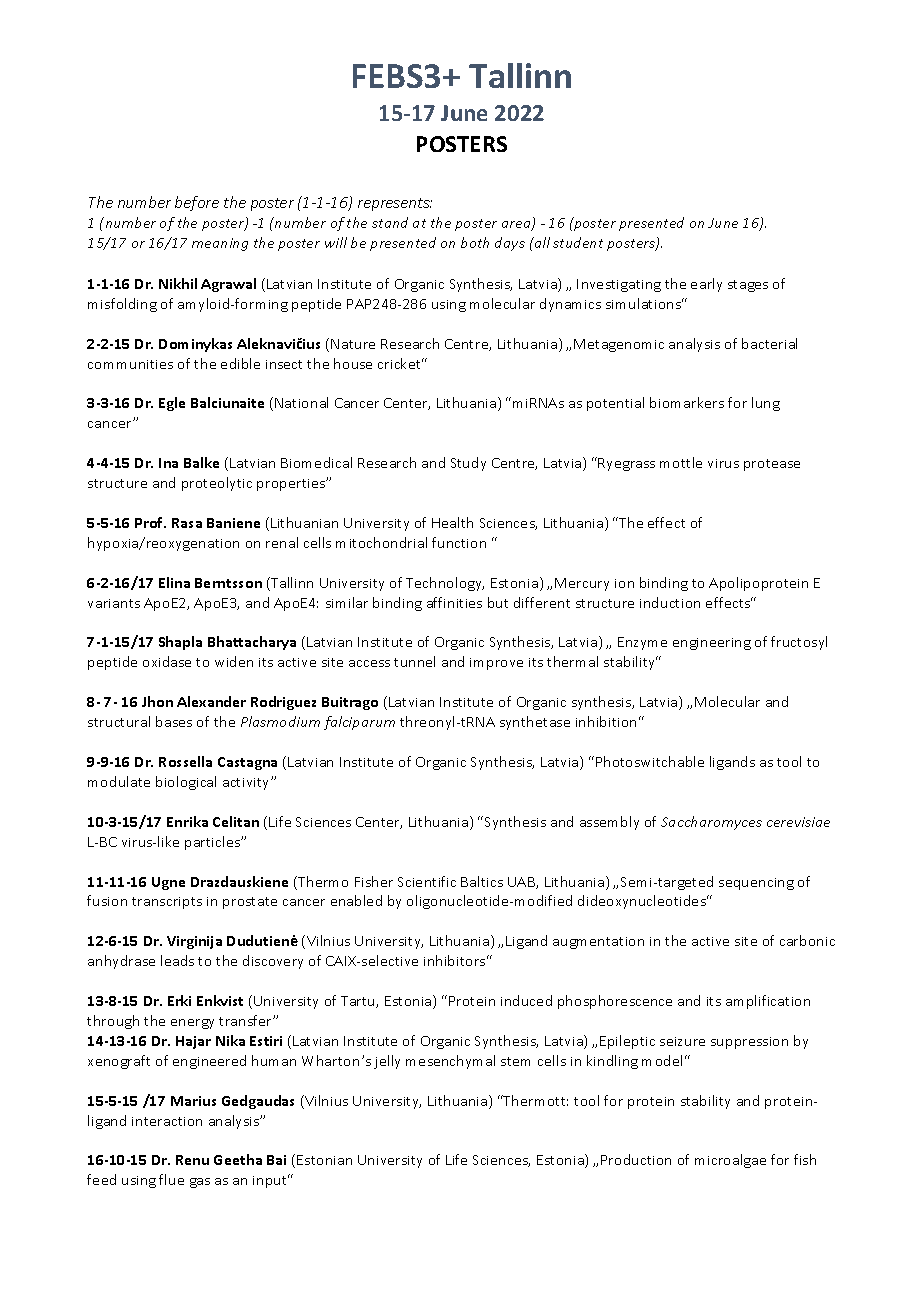 The width and height of the document is (924, 1308). What do you see at coordinates (187, 523) in the document?
I see `Rasa` at bounding box center [187, 523].
